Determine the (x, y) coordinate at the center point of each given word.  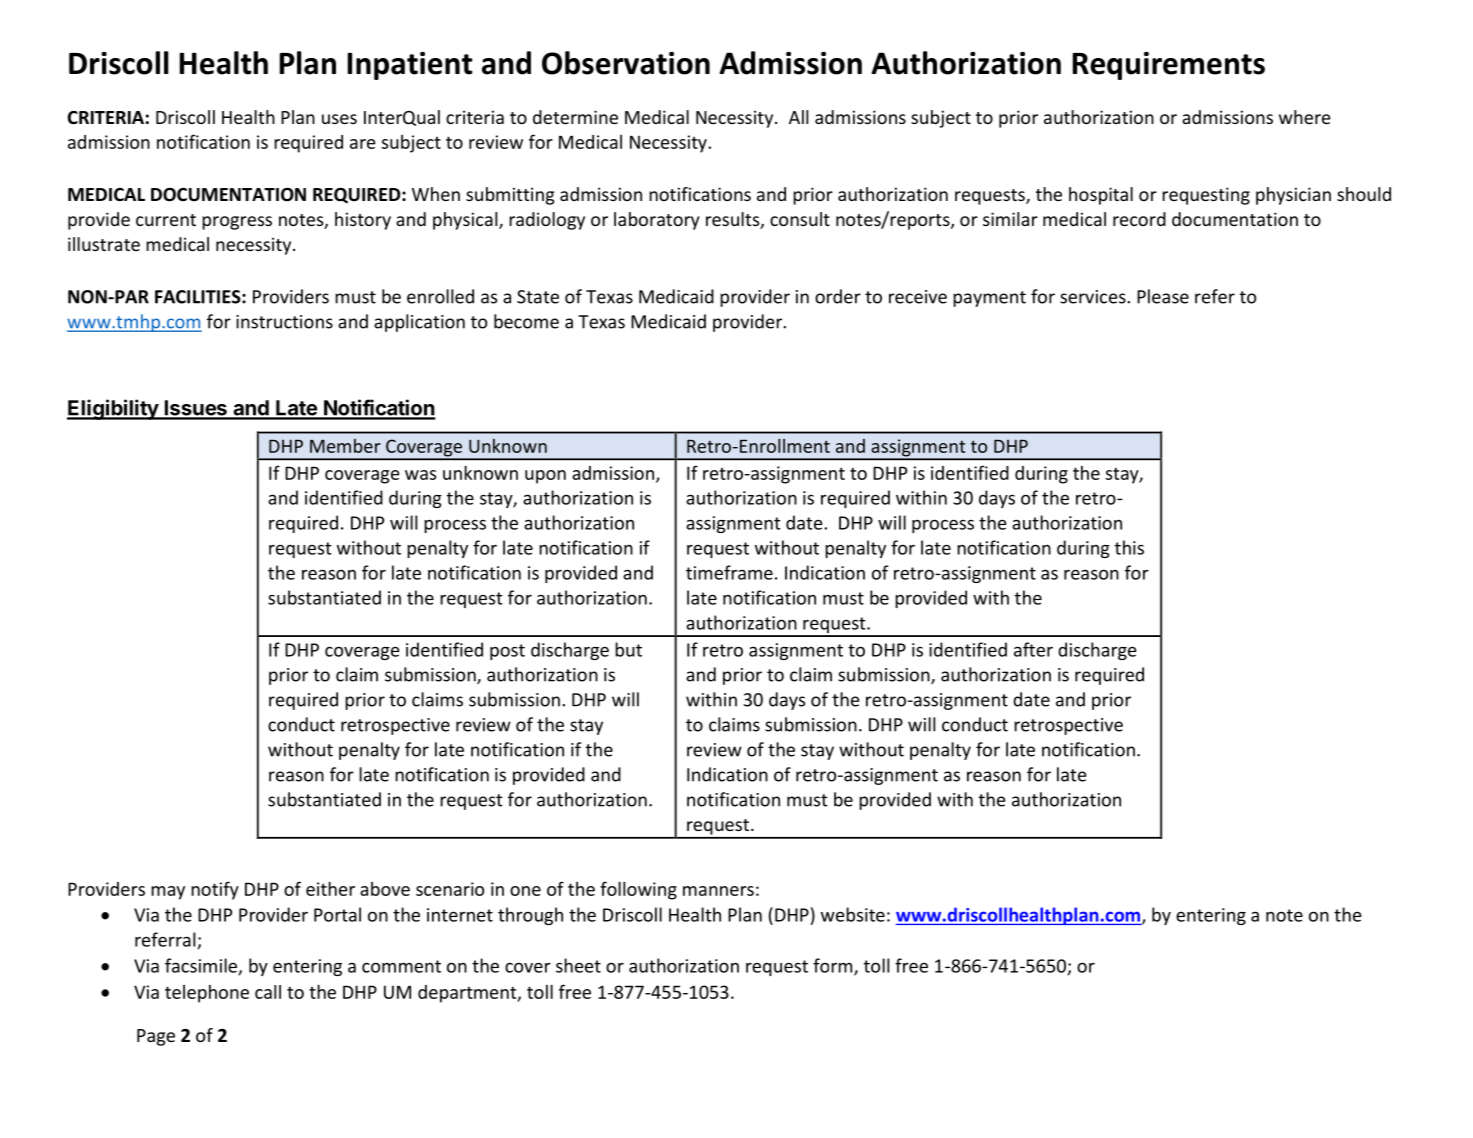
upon (545, 477)
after (1033, 649)
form (834, 966)
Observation (626, 63)
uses (339, 119)
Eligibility (113, 409)
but (628, 649)
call (268, 992)
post (507, 652)
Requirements (1169, 66)
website (853, 914)
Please (1163, 296)
